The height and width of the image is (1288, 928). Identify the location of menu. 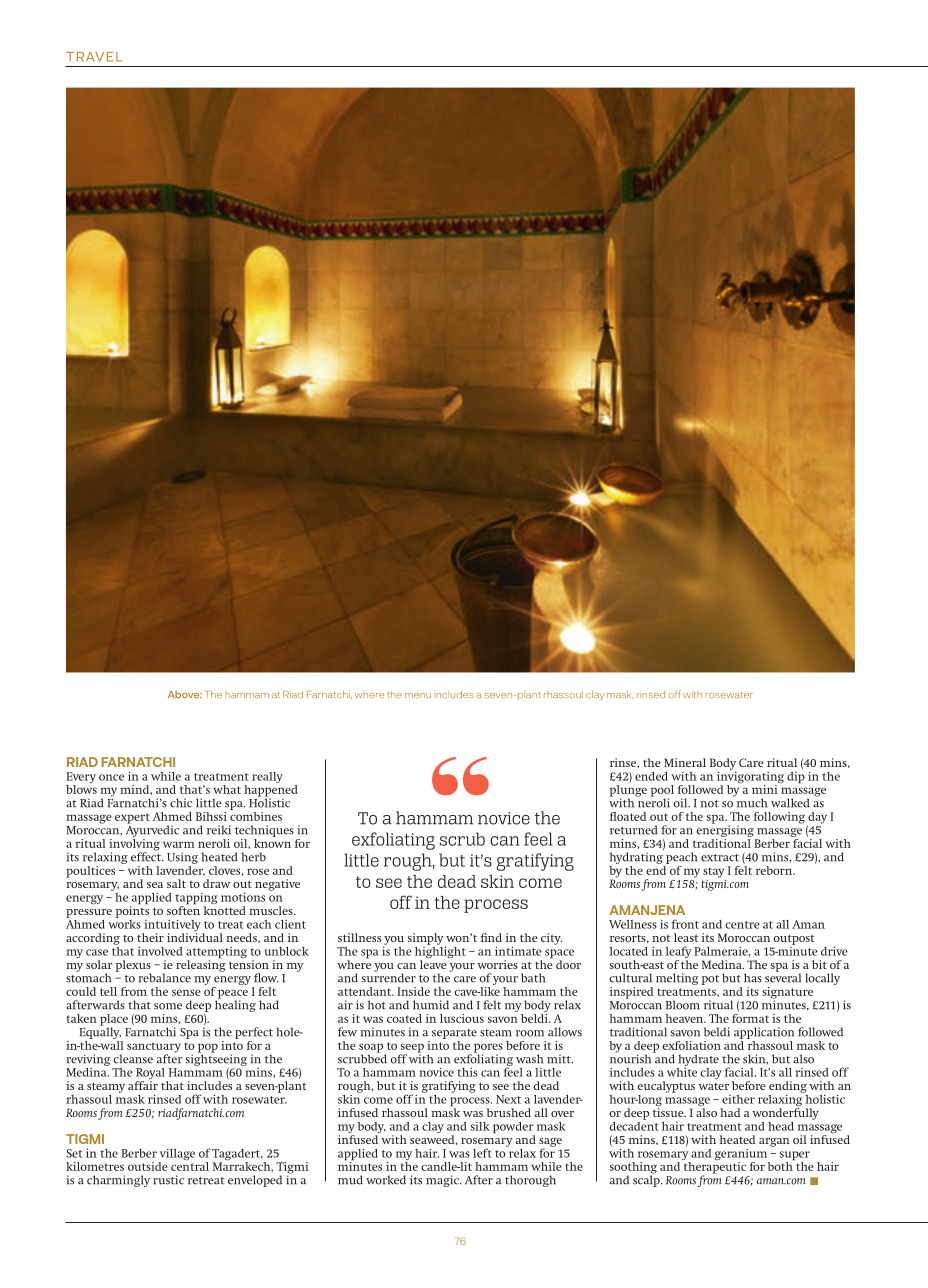
(418, 695).
